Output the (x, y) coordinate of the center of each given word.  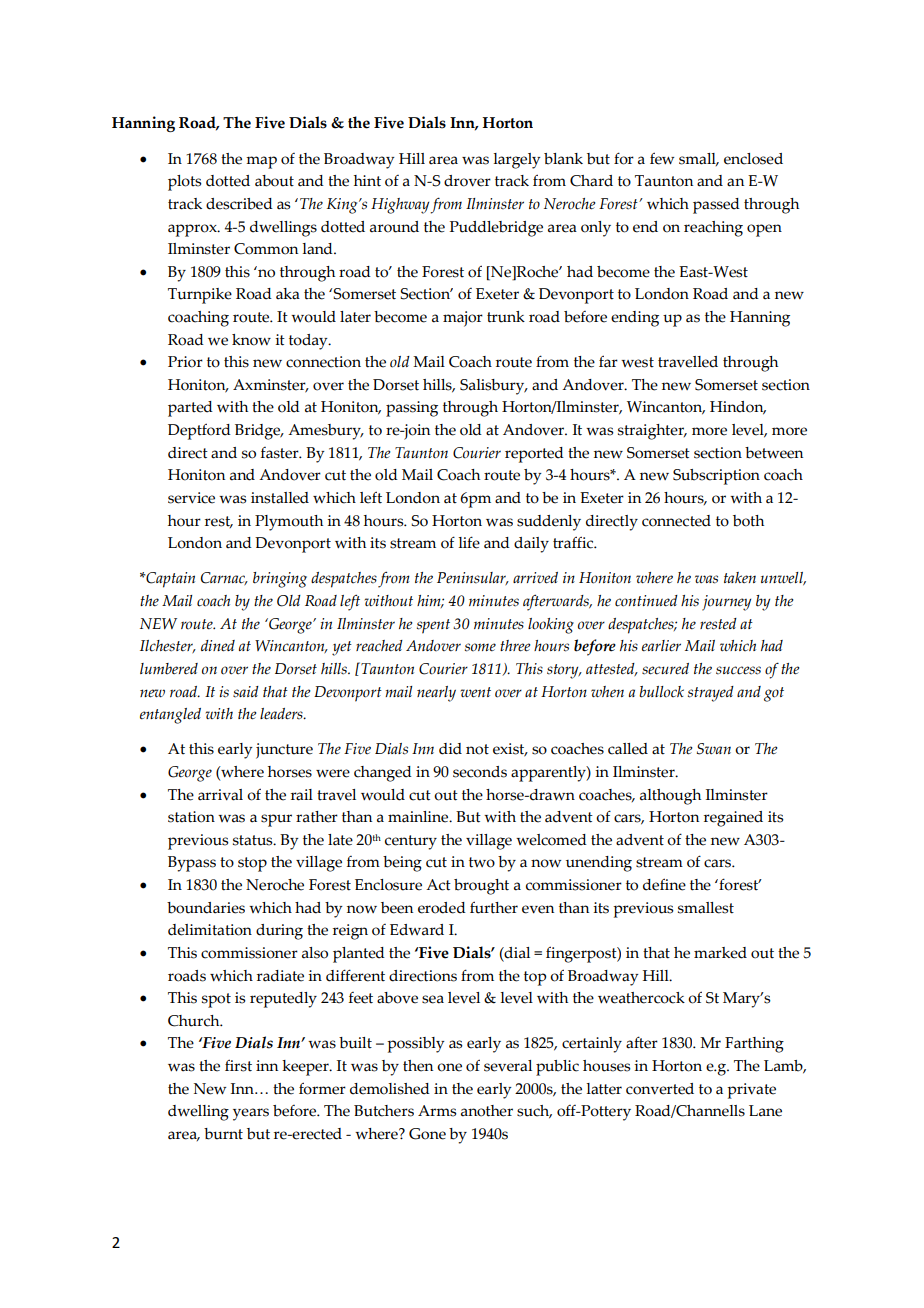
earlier (661, 646)
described (239, 204)
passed (716, 206)
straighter (652, 432)
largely (517, 161)
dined (218, 646)
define (664, 884)
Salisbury (493, 387)
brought (481, 887)
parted (190, 409)
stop (252, 864)
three (515, 646)
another (487, 1111)
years (251, 1114)
